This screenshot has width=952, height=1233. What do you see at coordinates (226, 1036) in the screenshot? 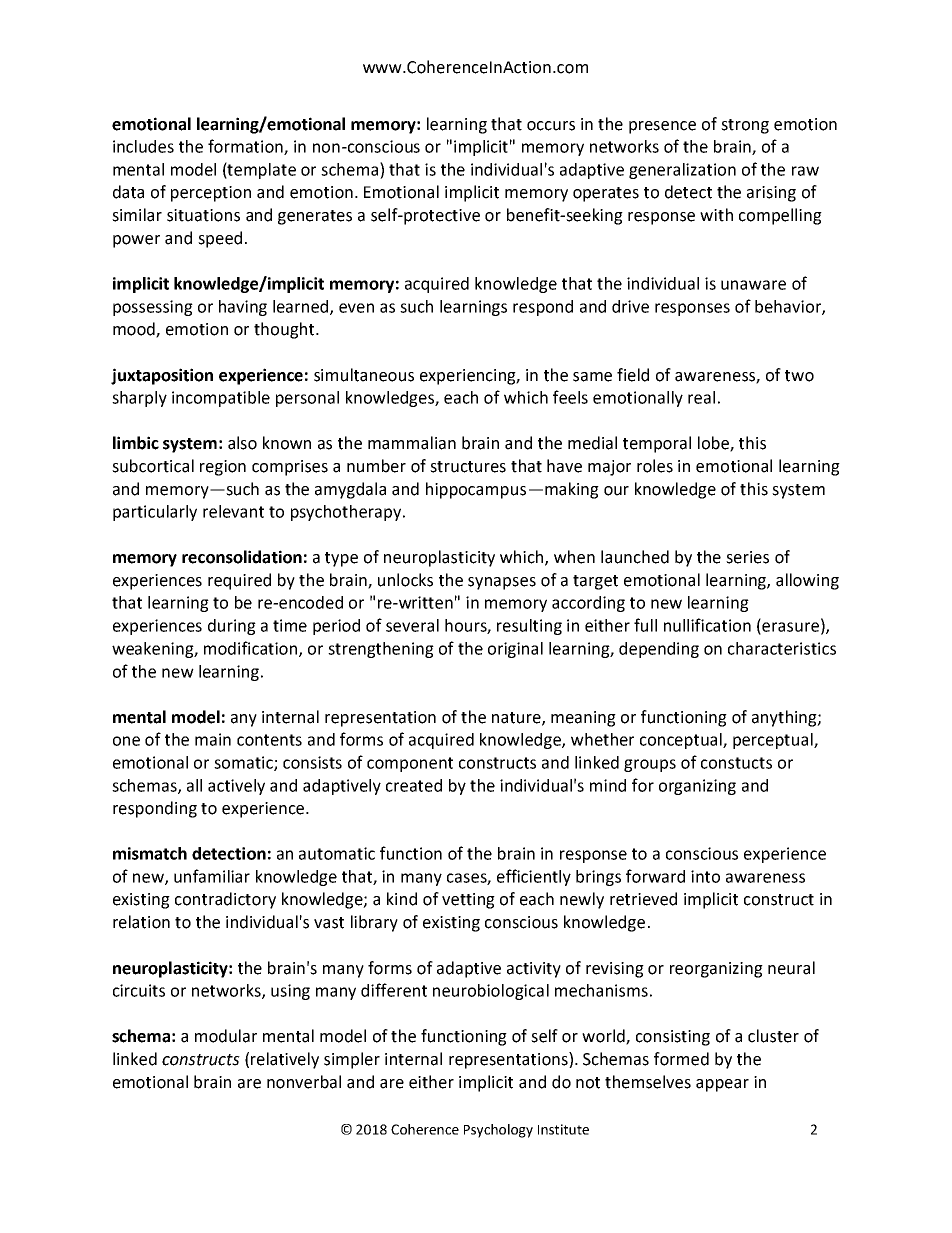
I see `modular` at bounding box center [226, 1036].
